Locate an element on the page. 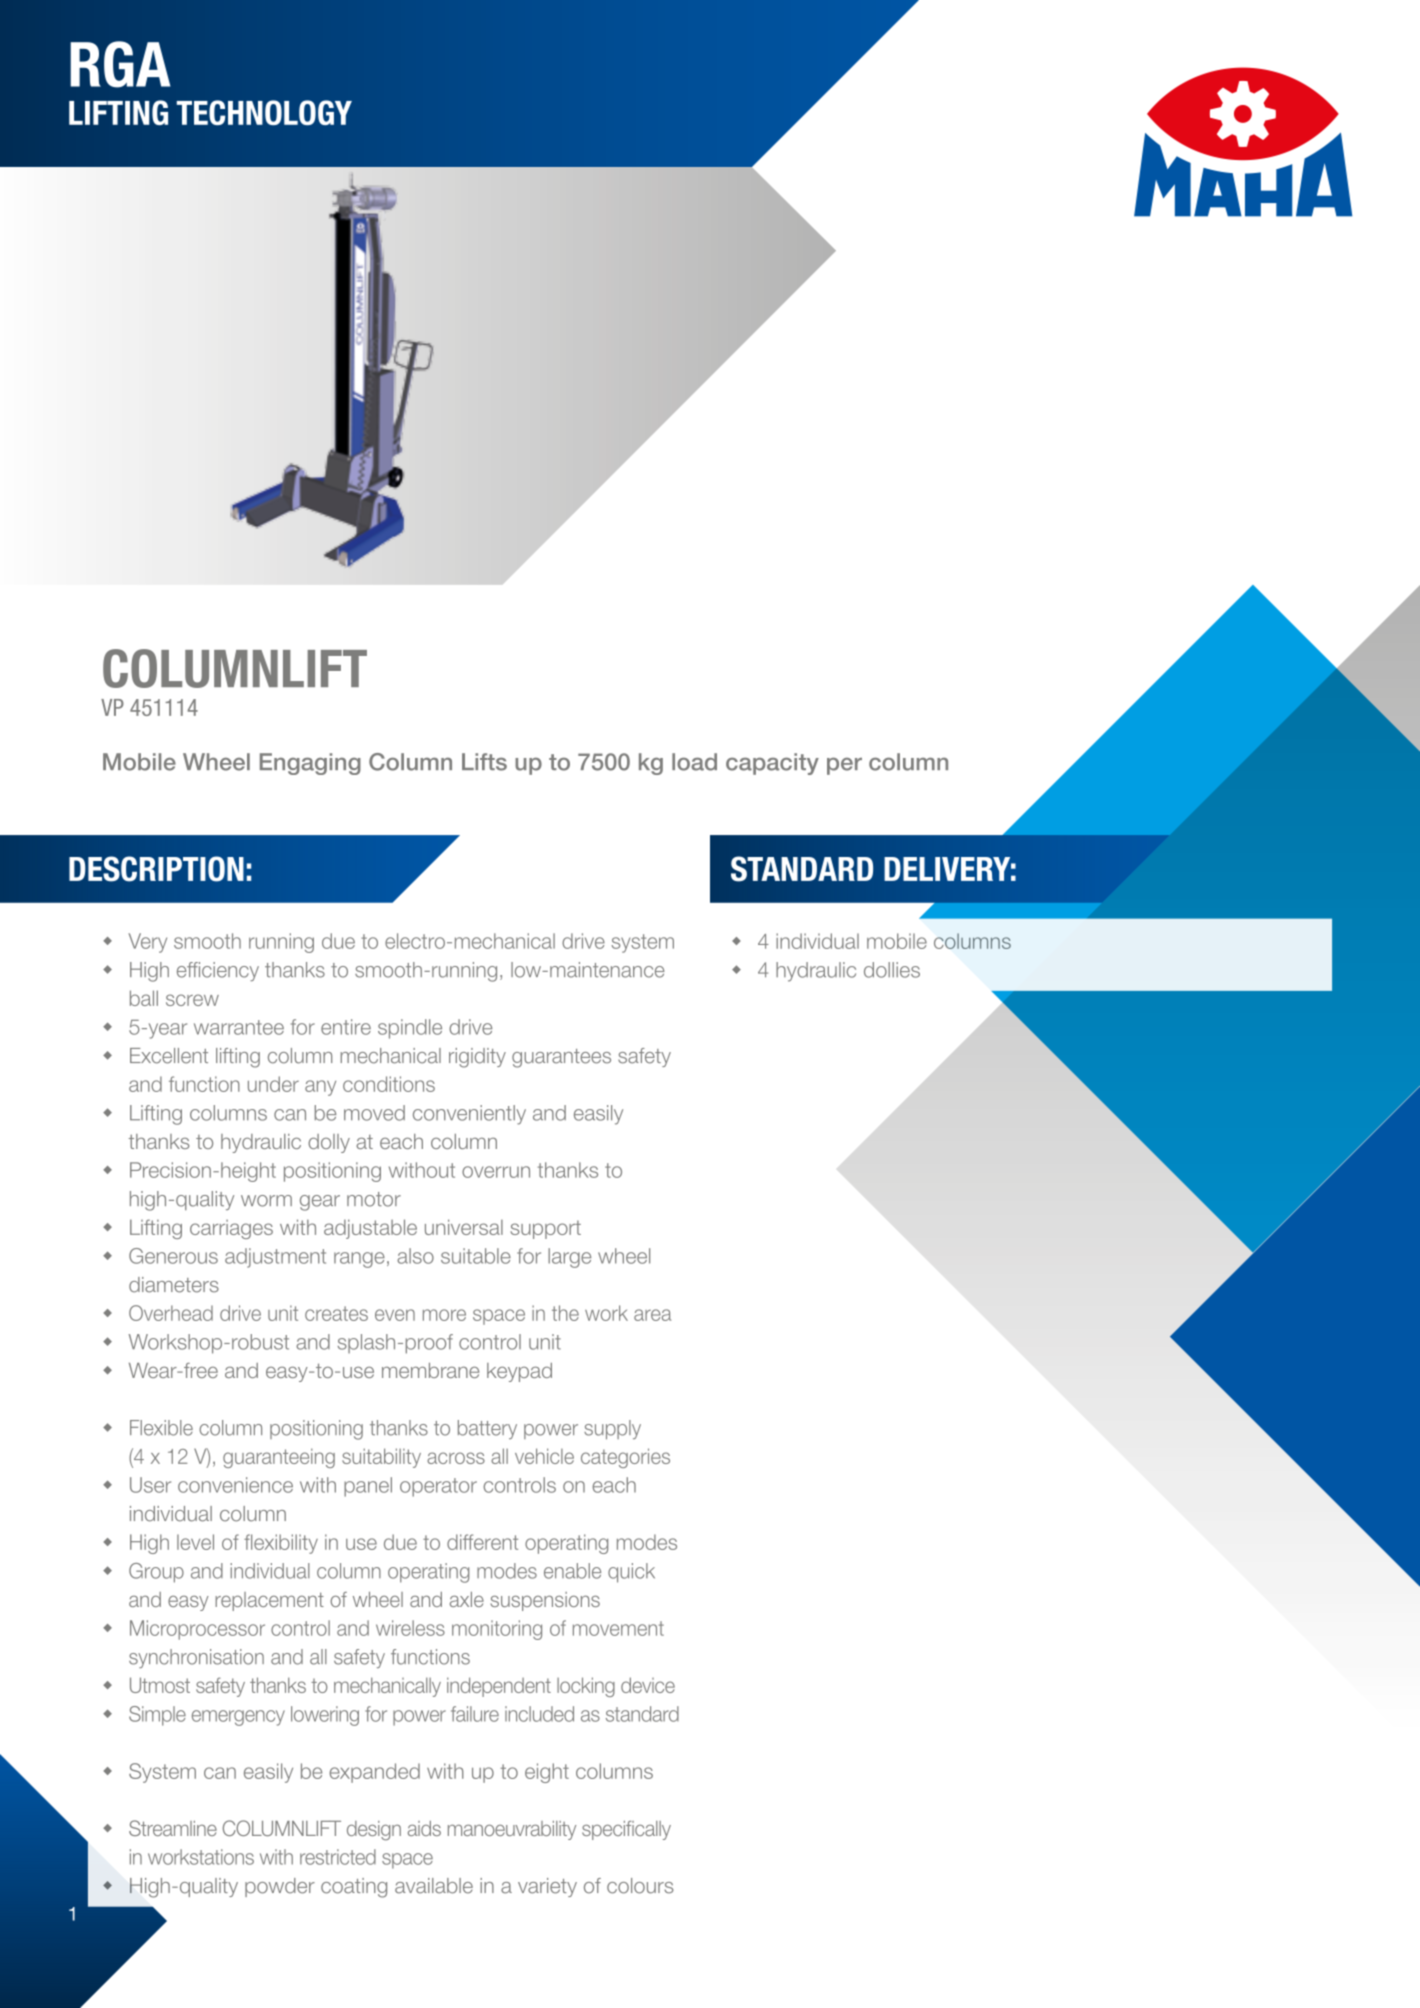 This image has width=1420, height=2008. RGA is located at coordinates (120, 64).
